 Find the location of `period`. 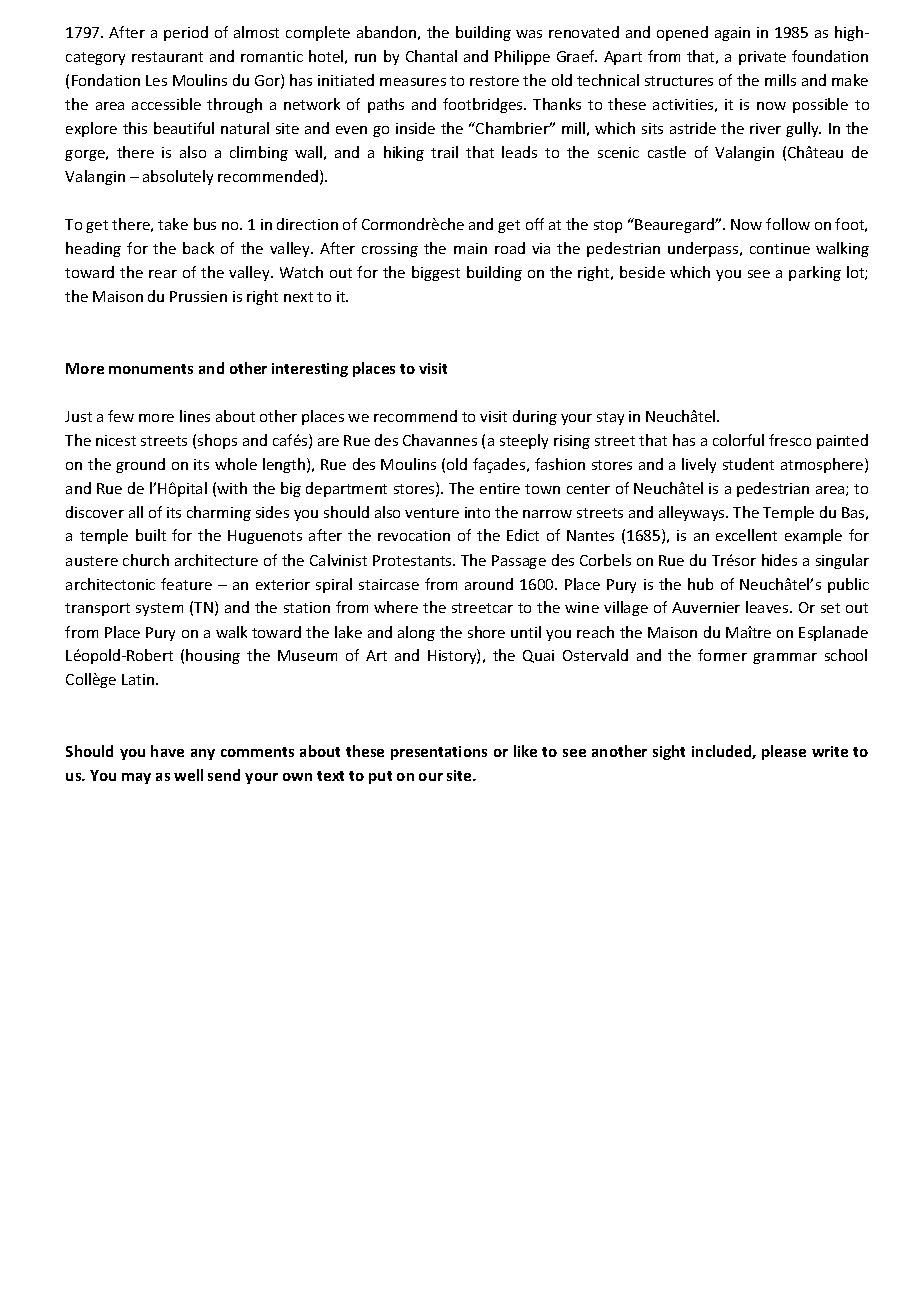

period is located at coordinates (186, 33).
